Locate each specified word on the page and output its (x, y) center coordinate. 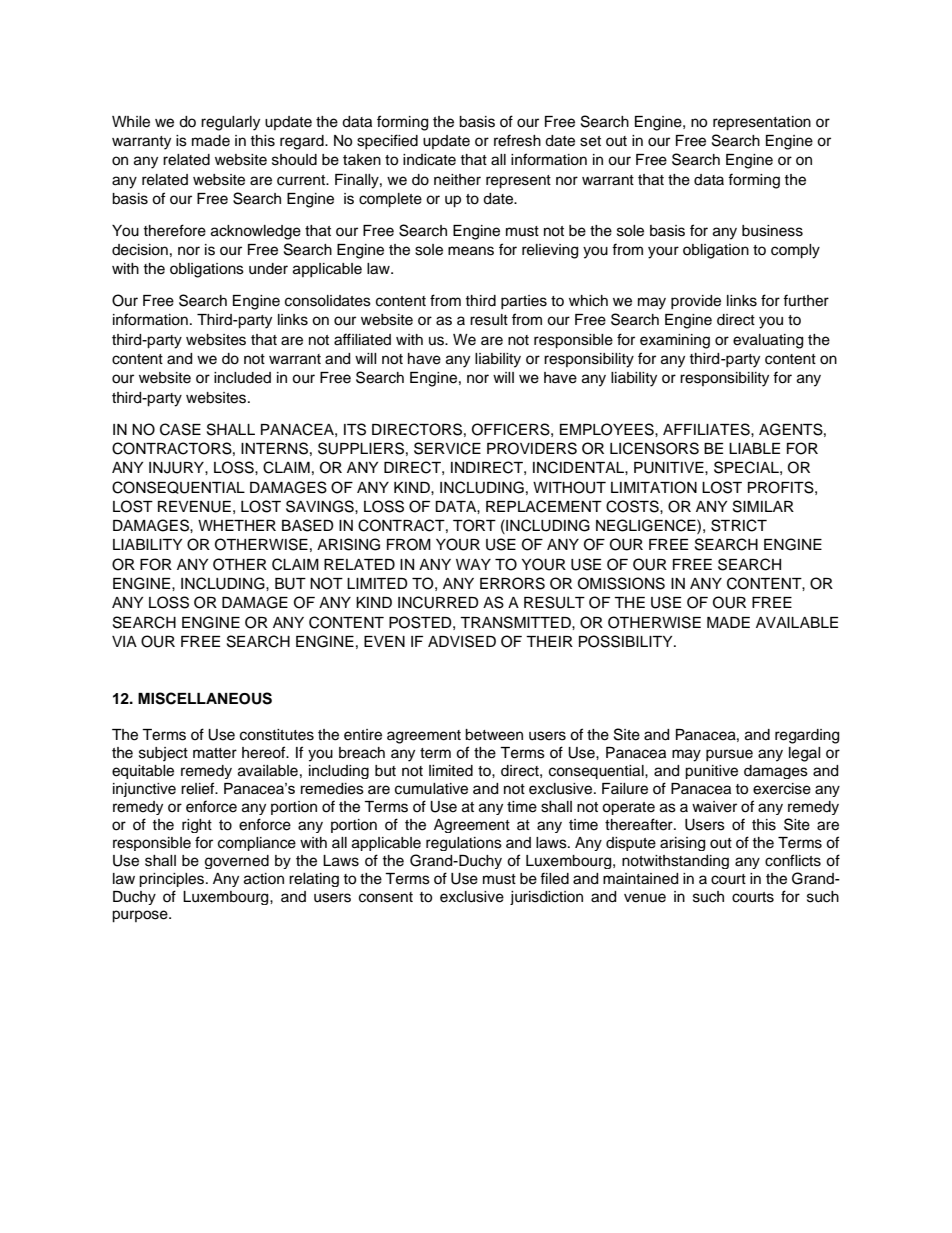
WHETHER (237, 525)
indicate (429, 160)
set (590, 141)
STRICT (739, 525)
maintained (640, 879)
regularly (230, 123)
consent (386, 897)
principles (173, 880)
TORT (474, 525)
